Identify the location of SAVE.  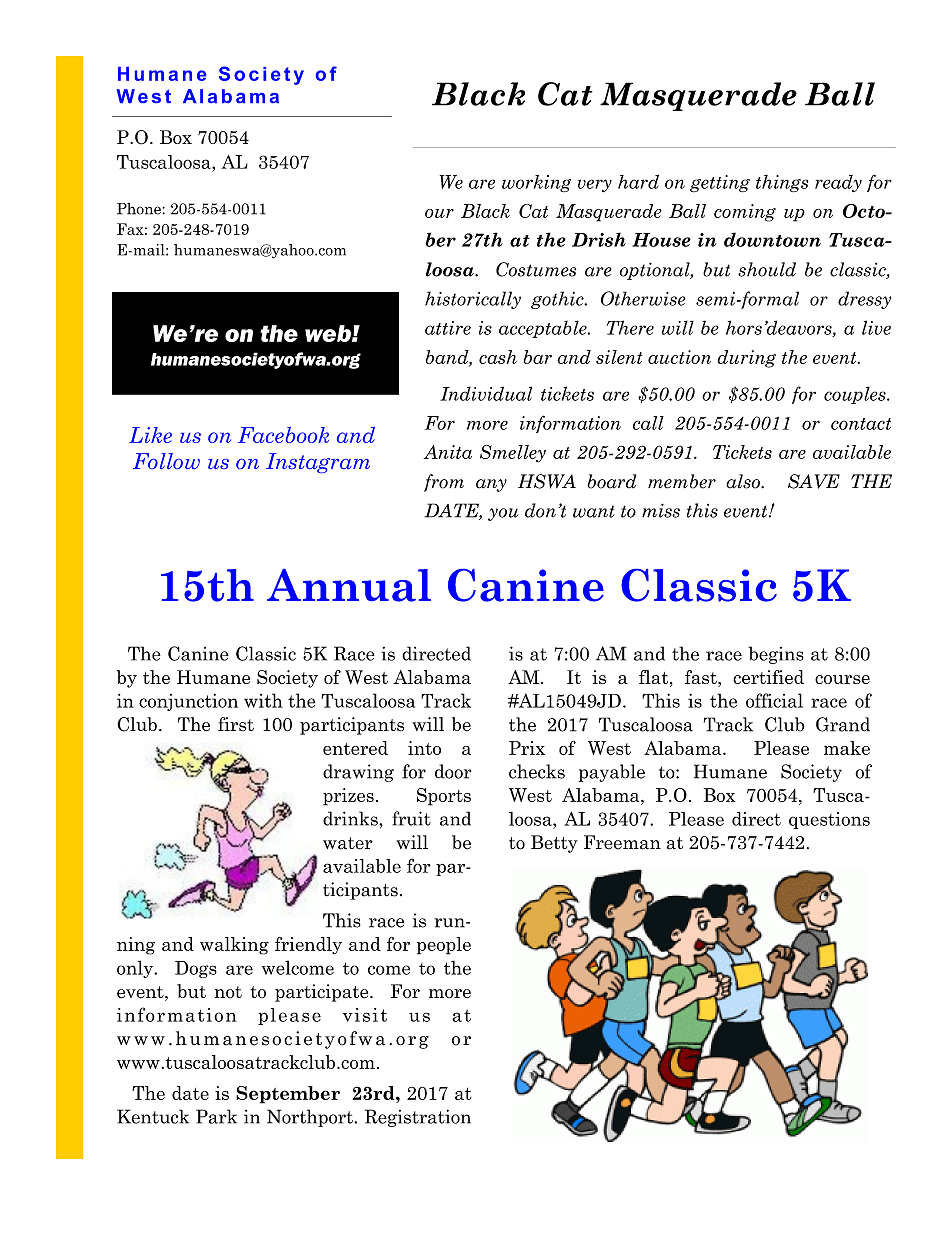
(814, 481).
